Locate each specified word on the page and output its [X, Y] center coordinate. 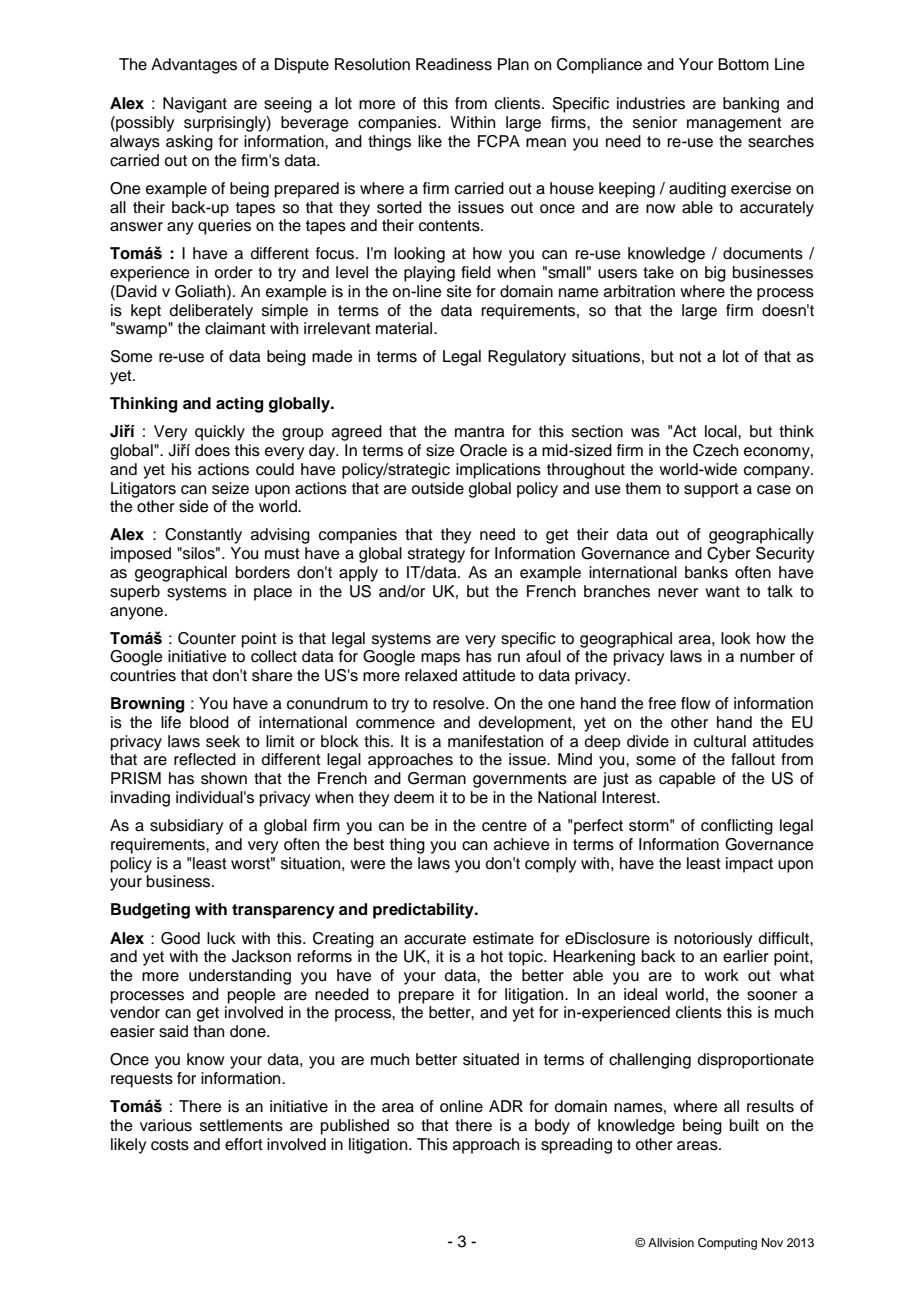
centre [504, 826]
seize [230, 488]
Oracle [483, 450]
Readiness [454, 64]
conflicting [737, 827]
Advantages [194, 66]
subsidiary [186, 827]
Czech [715, 450]
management [734, 124]
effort [244, 1144]
